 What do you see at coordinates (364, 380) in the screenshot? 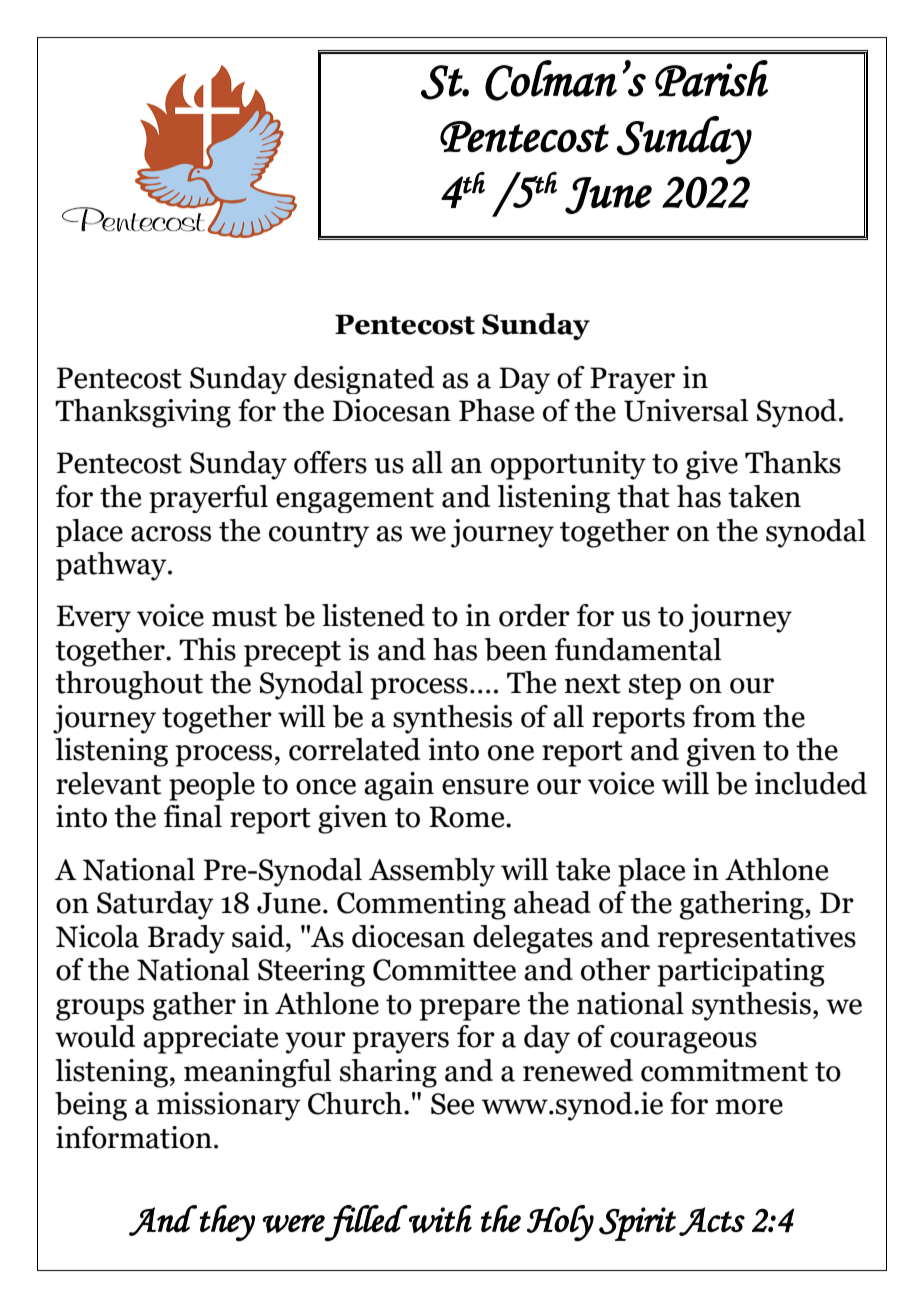
I see `designated` at bounding box center [364, 380].
